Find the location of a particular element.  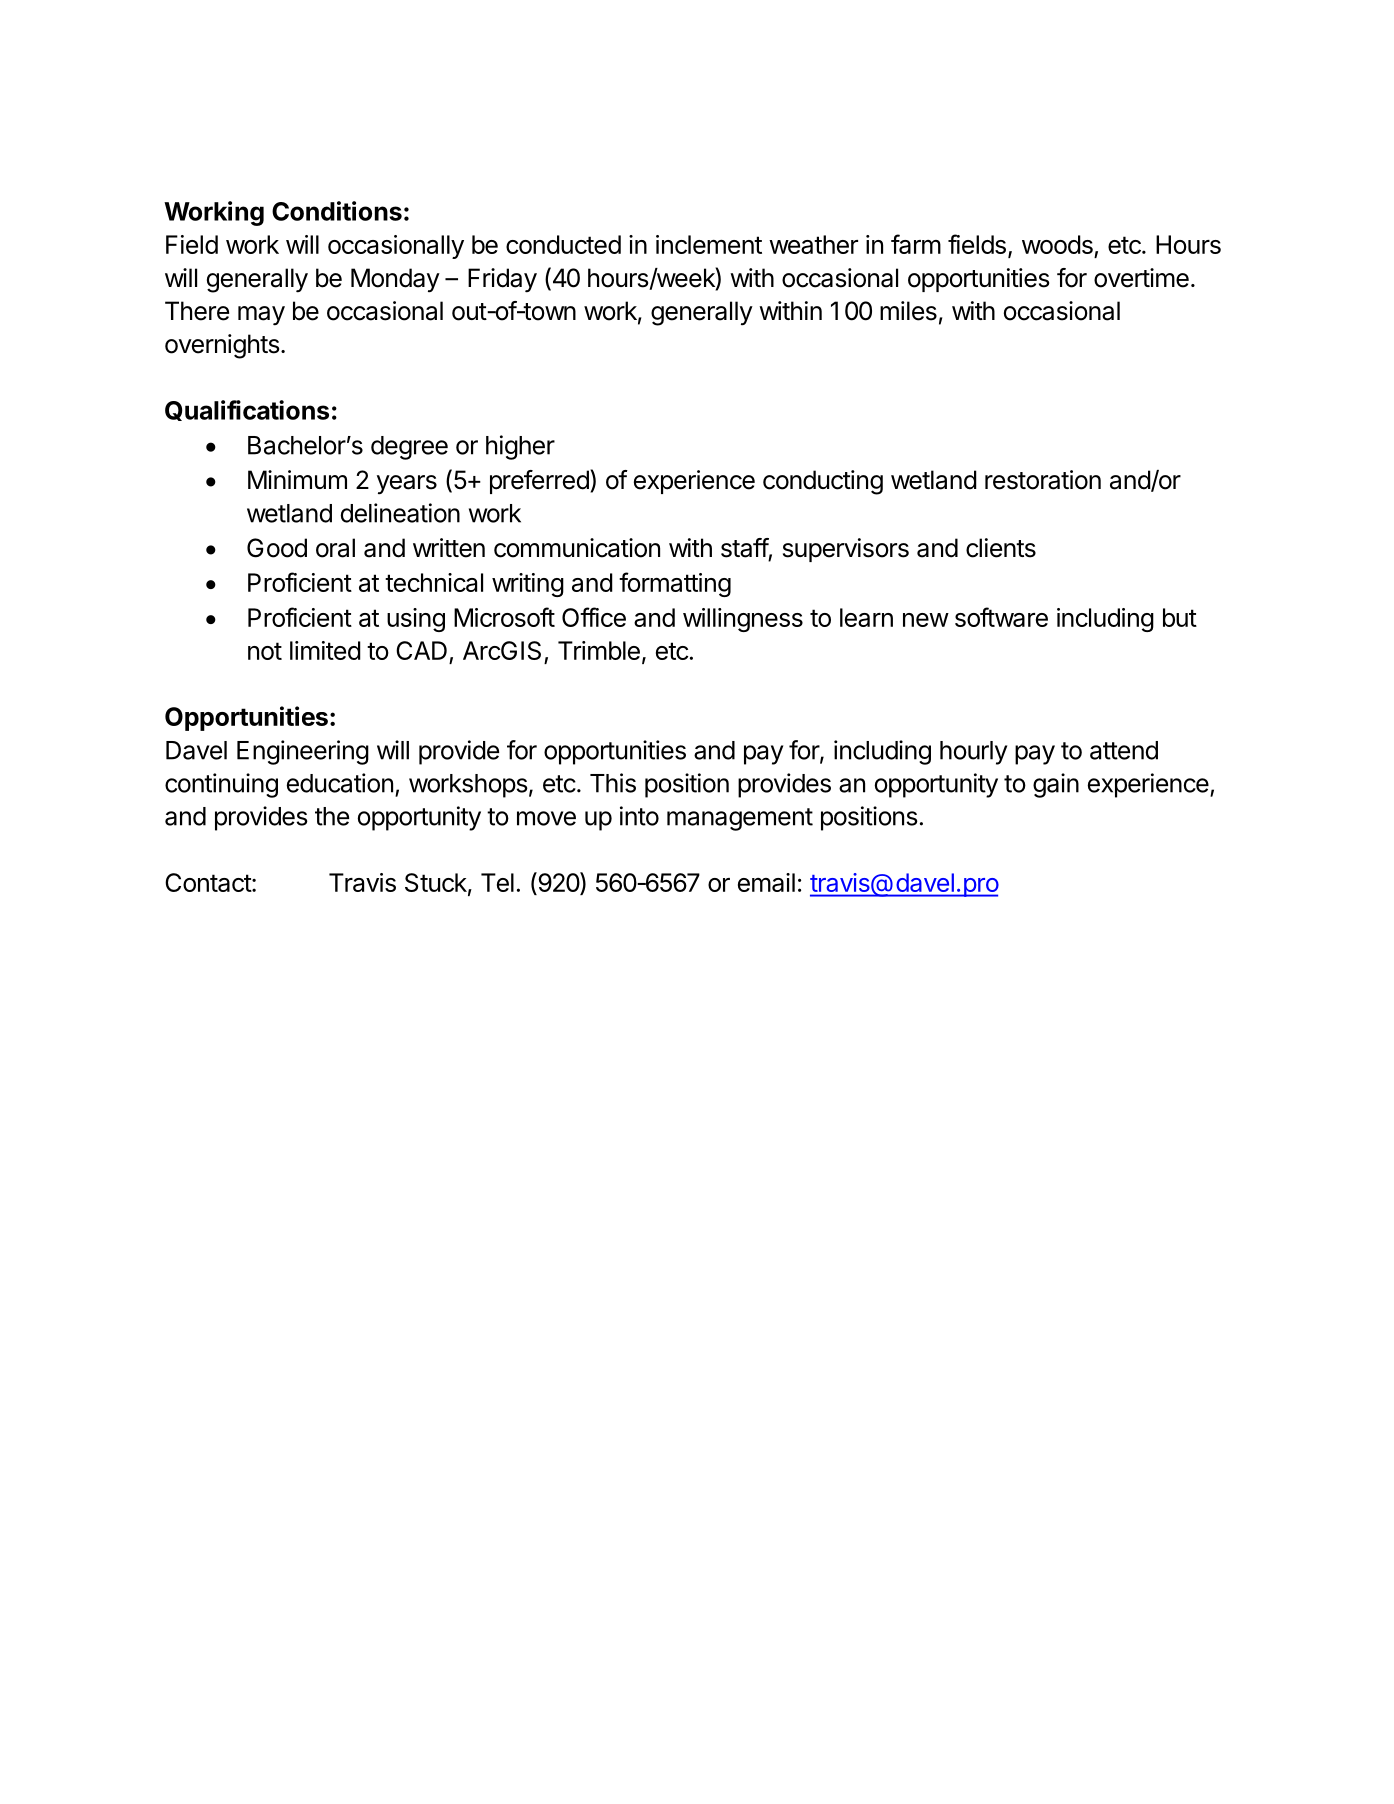

Conditions is located at coordinates (337, 211).
